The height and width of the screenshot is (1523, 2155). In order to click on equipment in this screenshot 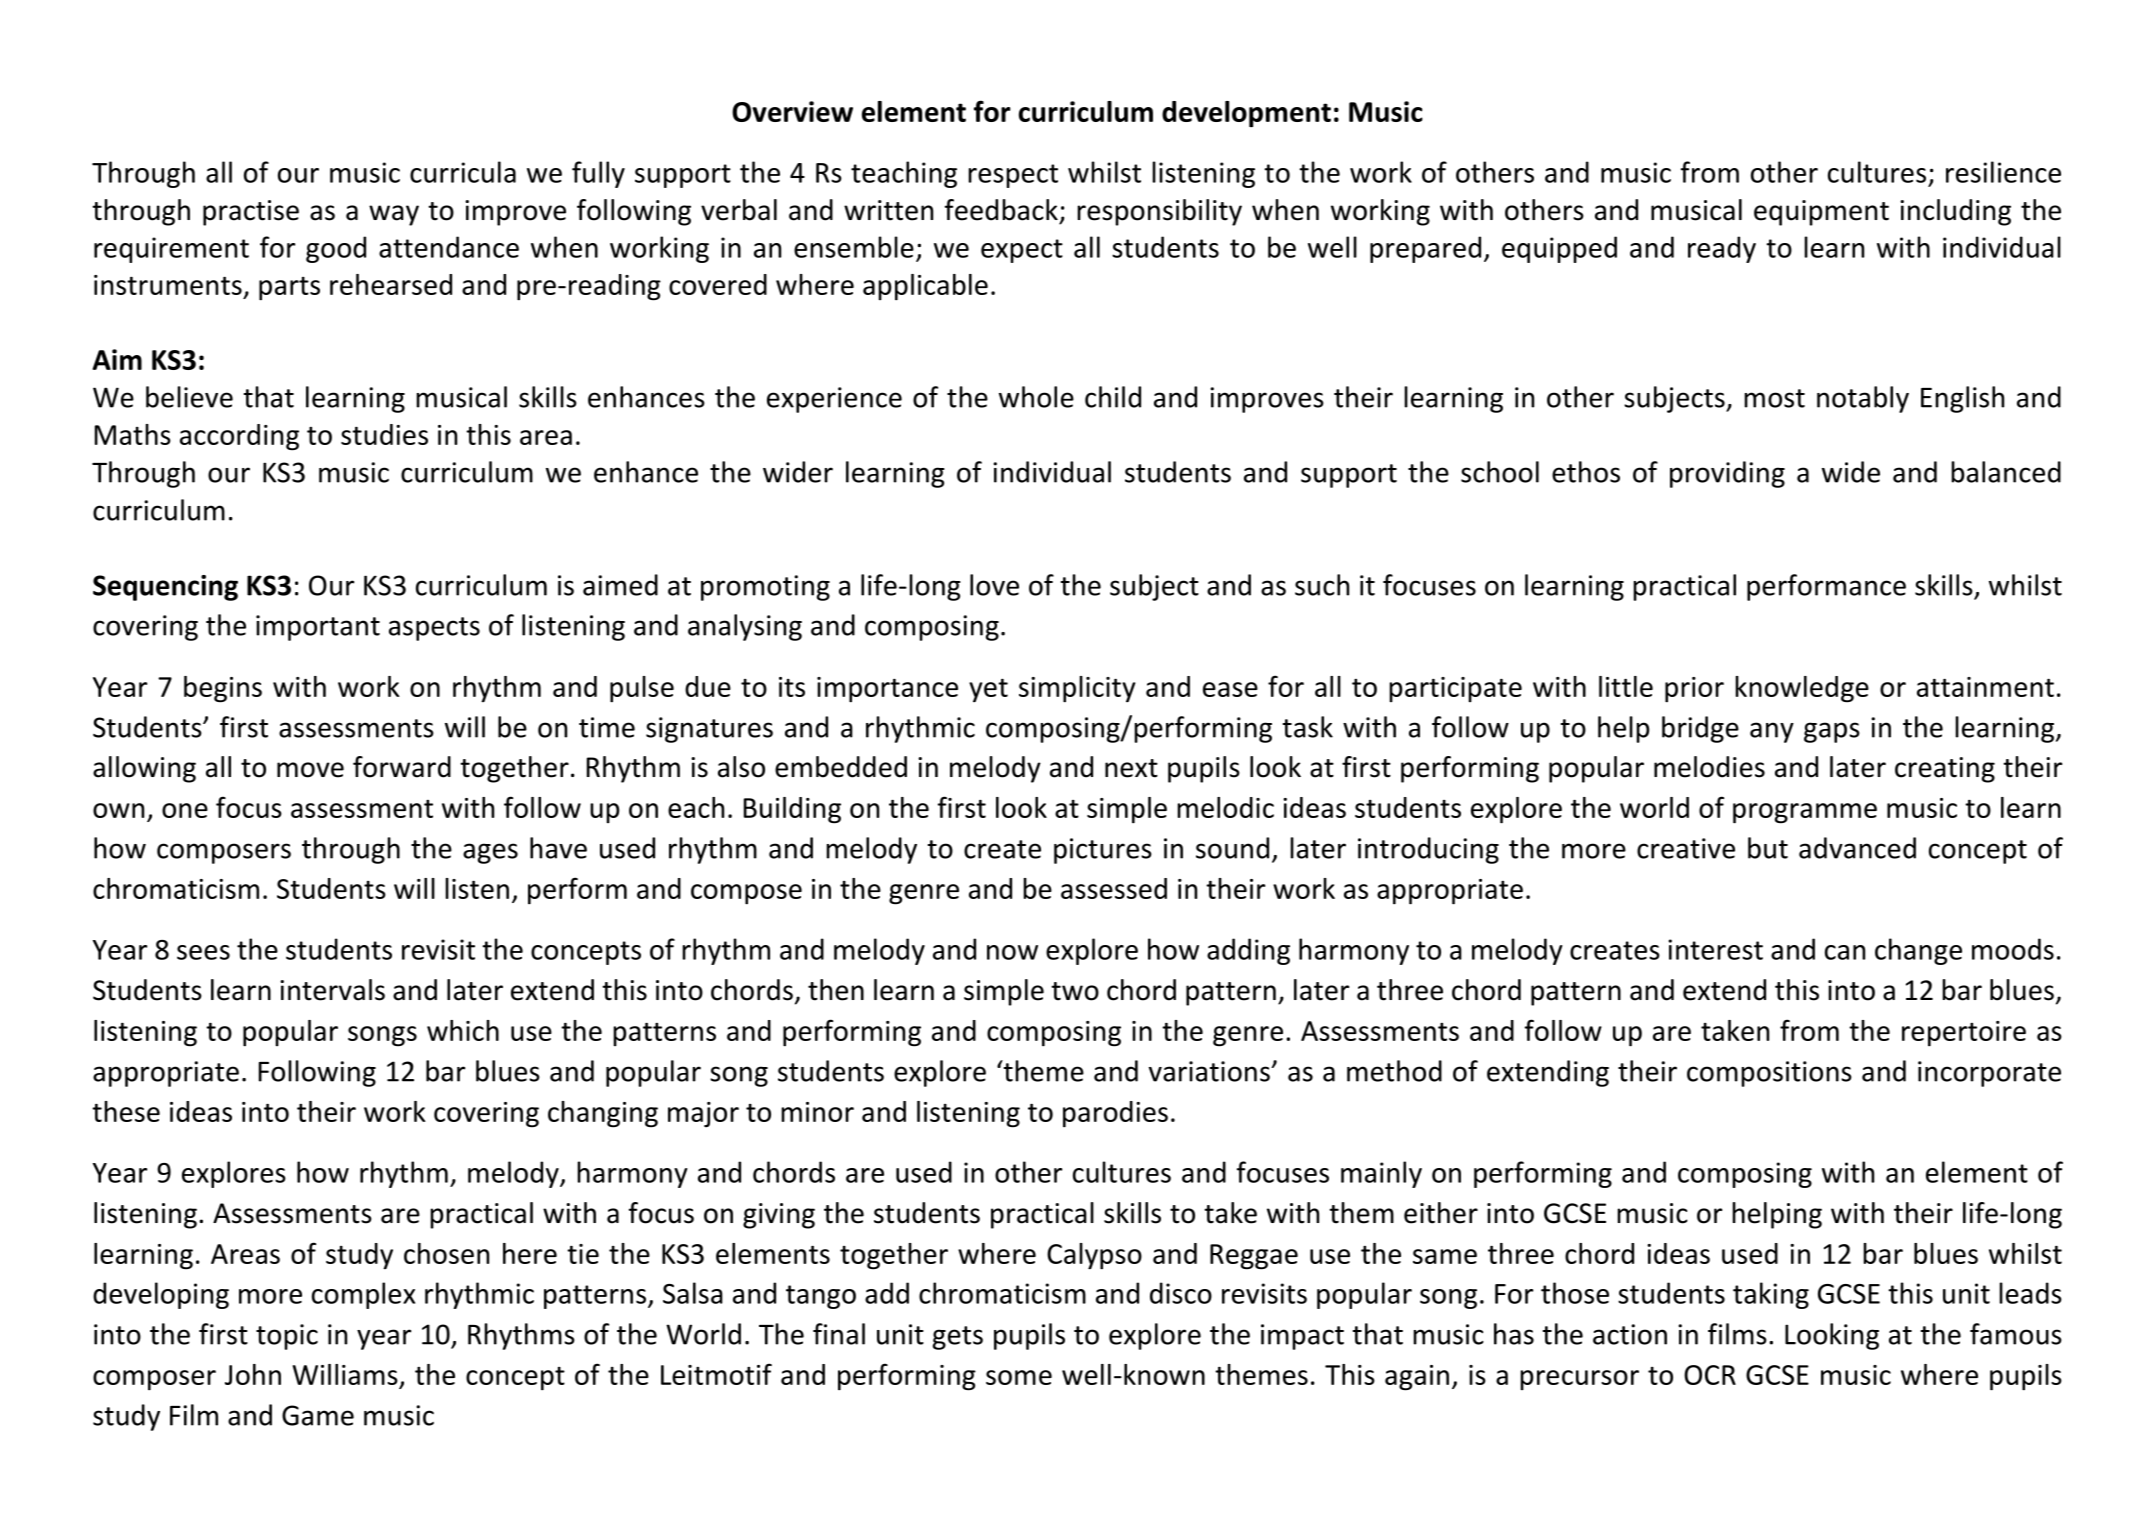, I will do `click(1821, 213)`.
